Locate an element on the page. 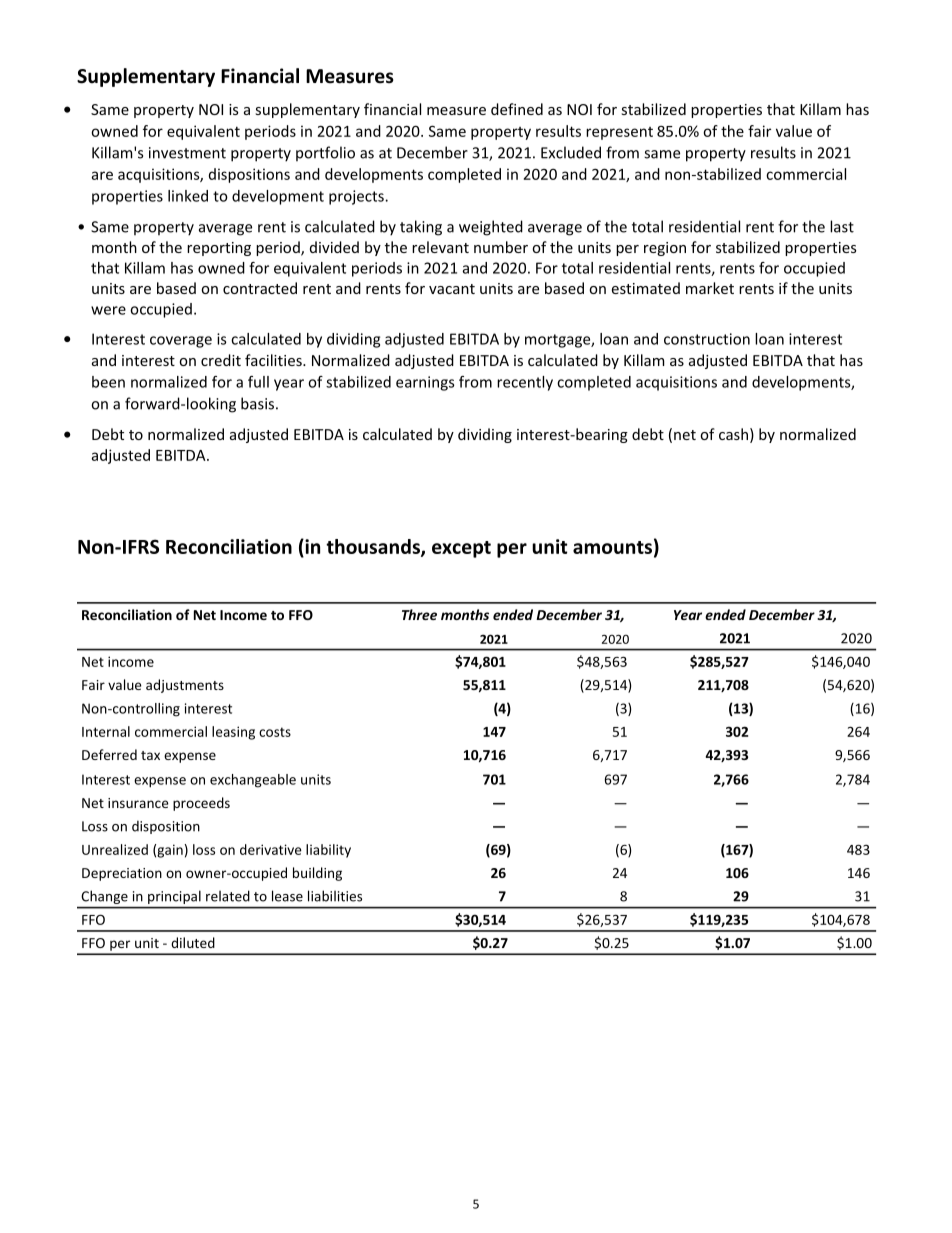 The width and height of the image is (952, 1233). defined is located at coordinates (517, 109).
